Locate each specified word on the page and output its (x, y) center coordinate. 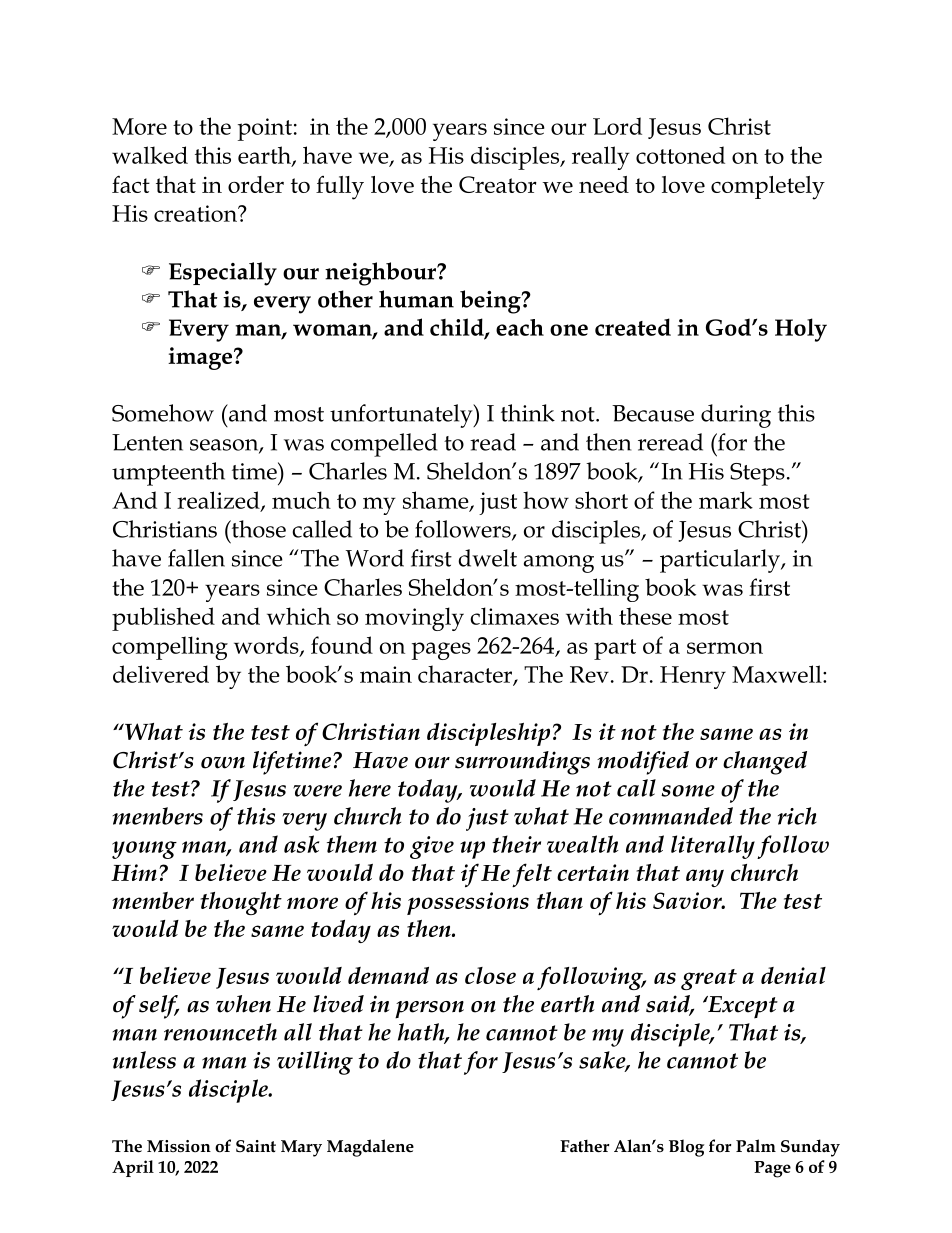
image (200, 358)
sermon (725, 648)
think (528, 413)
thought (241, 903)
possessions (468, 903)
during (736, 416)
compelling (170, 648)
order (256, 184)
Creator (498, 184)
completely (768, 188)
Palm (756, 1145)
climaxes (514, 616)
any (705, 878)
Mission (179, 1146)
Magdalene (370, 1148)
